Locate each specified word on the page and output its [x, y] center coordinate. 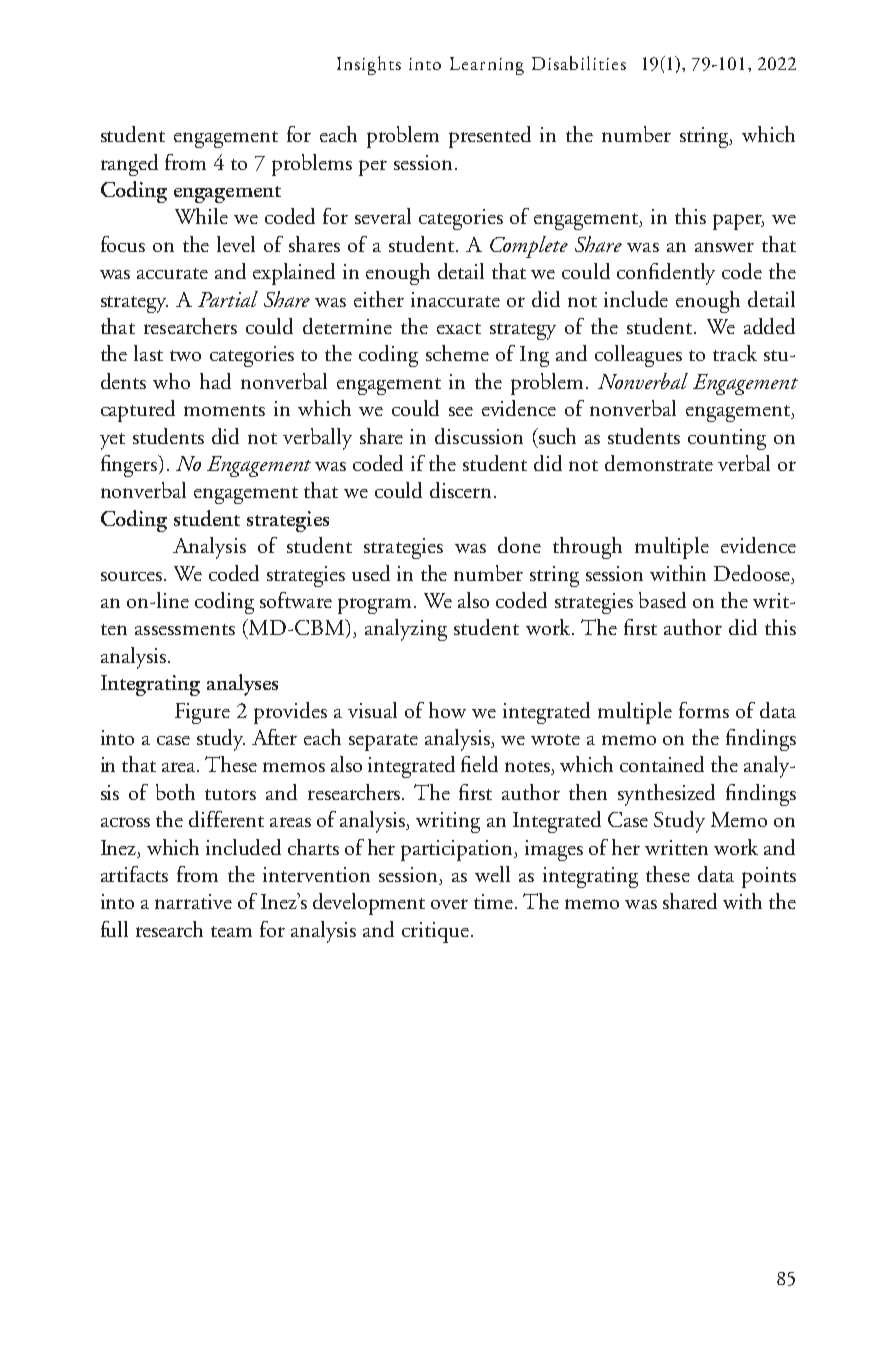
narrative [193, 901]
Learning [487, 66]
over [449, 904]
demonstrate [659, 463]
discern [460, 490]
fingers [130, 466]
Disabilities [579, 63]
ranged [129, 165]
